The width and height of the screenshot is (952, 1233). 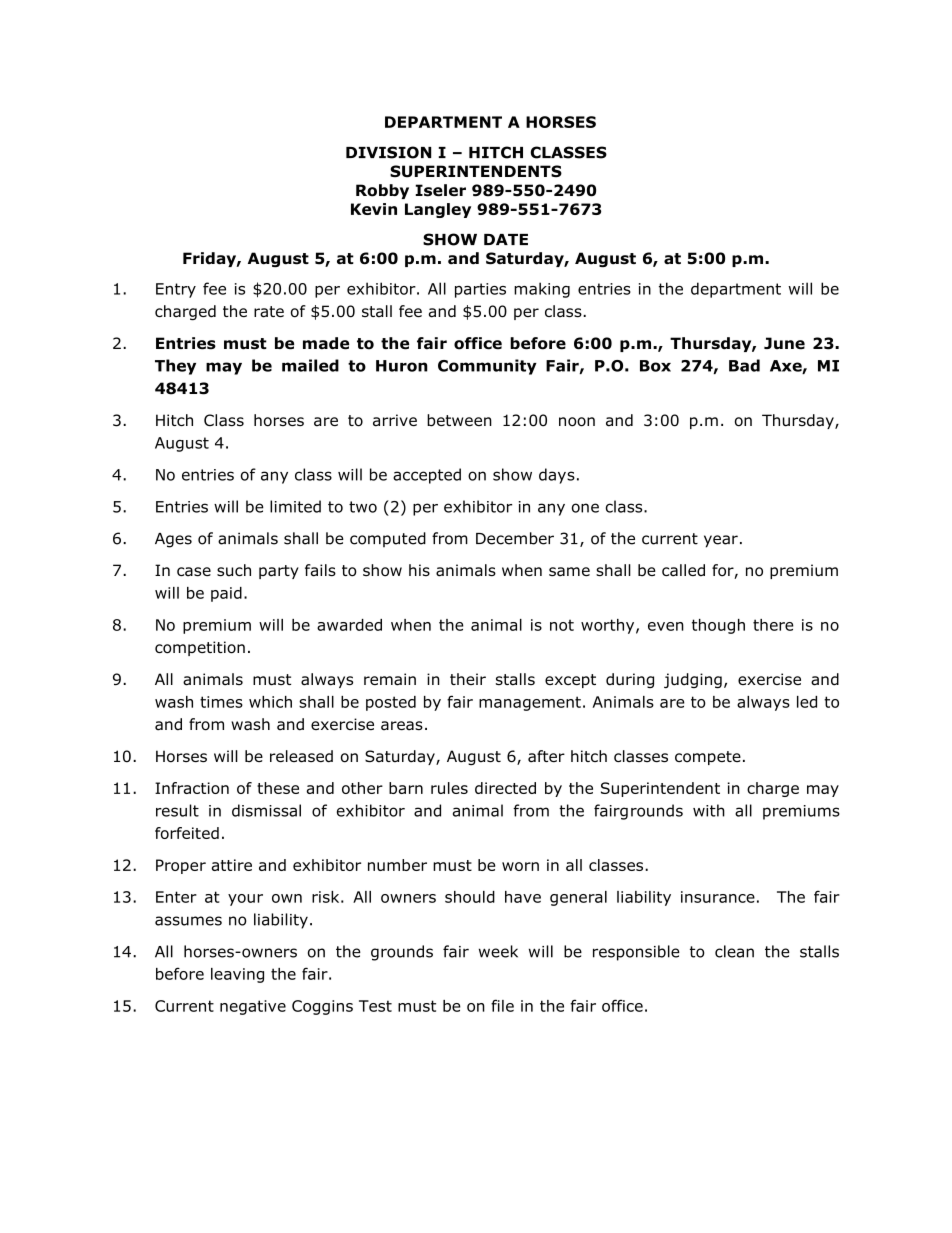 I want to click on file, so click(x=502, y=1005).
